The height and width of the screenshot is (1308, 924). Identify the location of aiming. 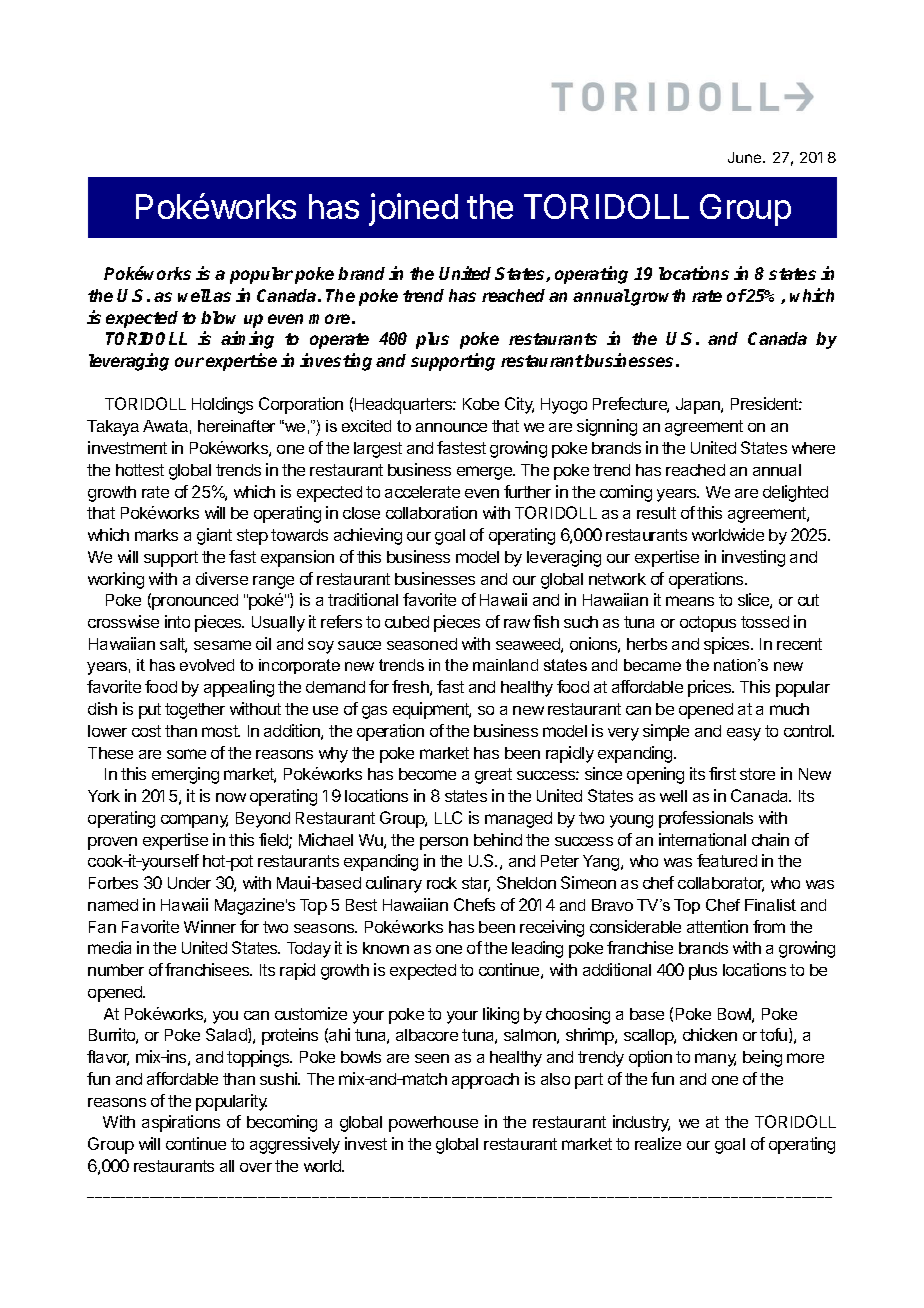
(247, 340).
